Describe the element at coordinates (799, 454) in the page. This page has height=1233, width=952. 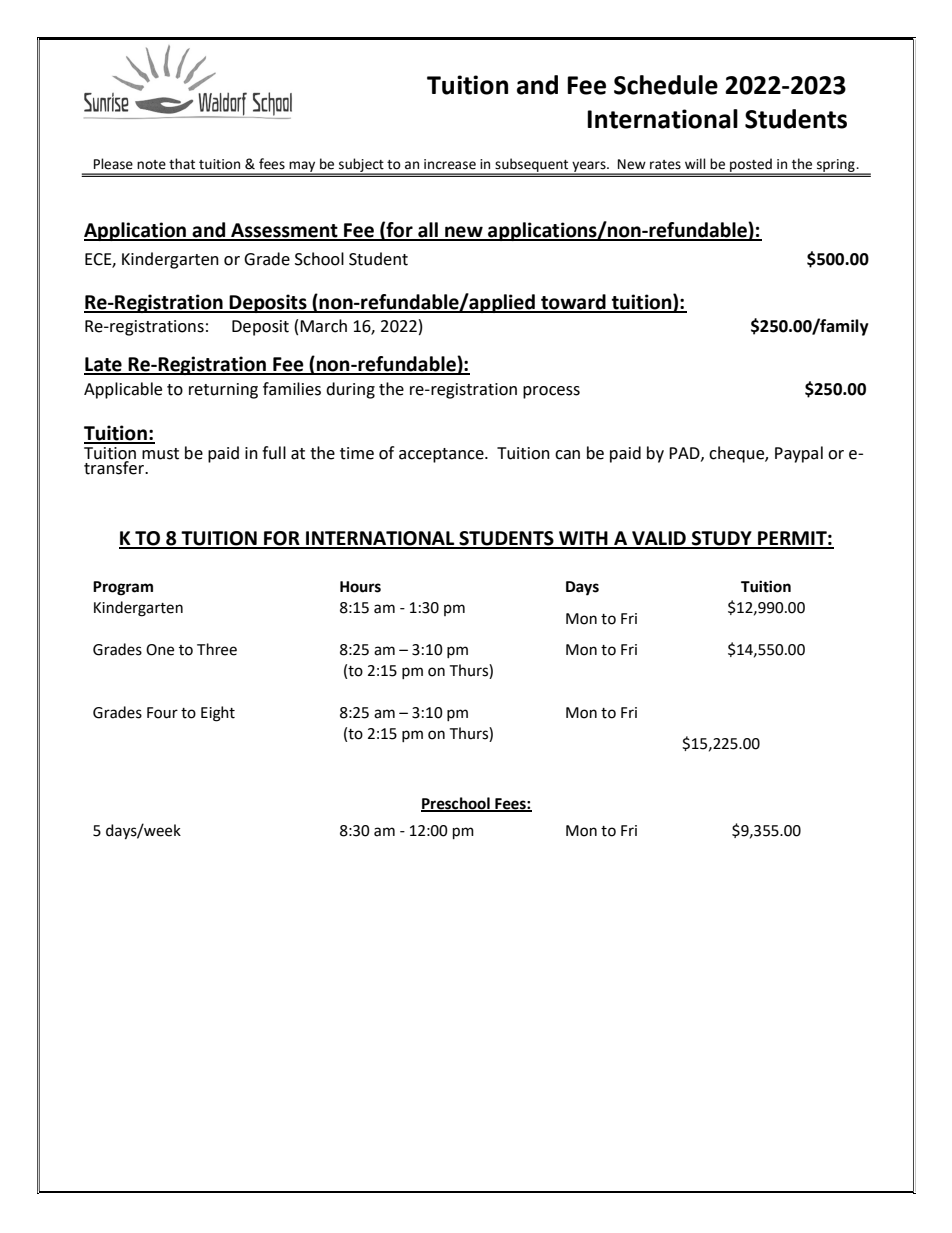
I see `Paypal` at that location.
